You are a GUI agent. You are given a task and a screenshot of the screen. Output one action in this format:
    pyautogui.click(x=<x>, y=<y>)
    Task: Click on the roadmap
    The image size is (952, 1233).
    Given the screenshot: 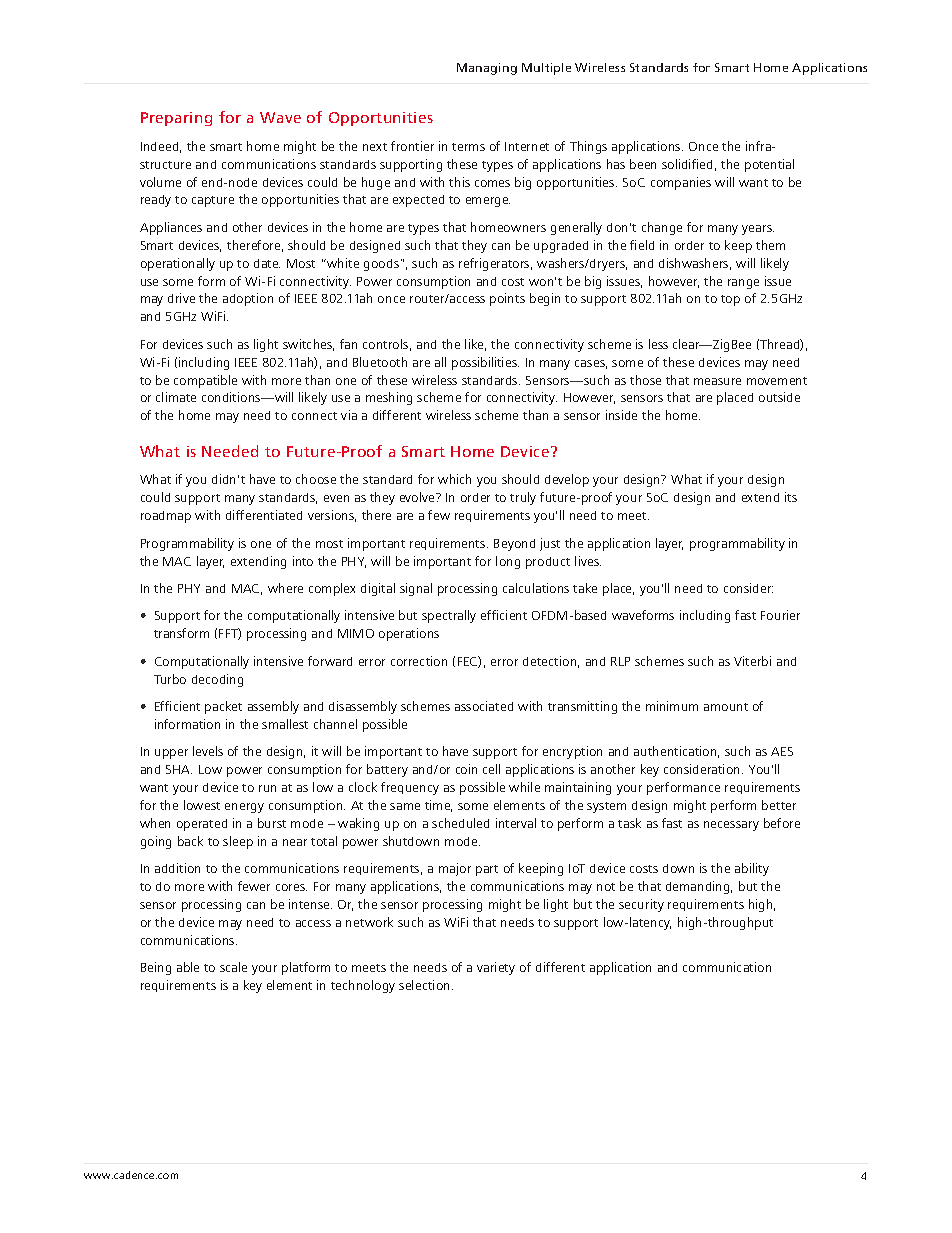 What is the action you would take?
    pyautogui.click(x=166, y=517)
